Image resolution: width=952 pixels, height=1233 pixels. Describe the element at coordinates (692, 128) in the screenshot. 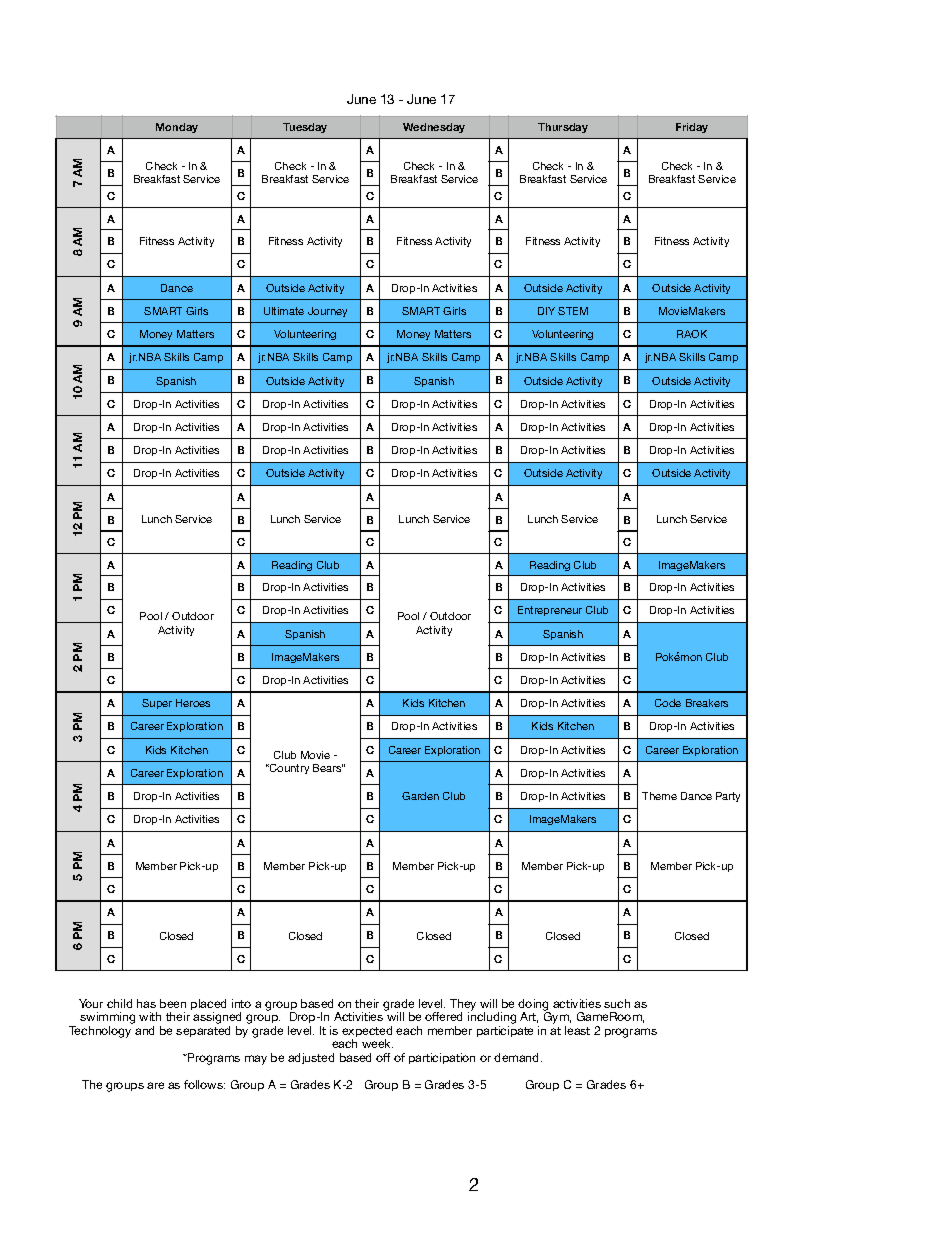

I see `Friday` at that location.
